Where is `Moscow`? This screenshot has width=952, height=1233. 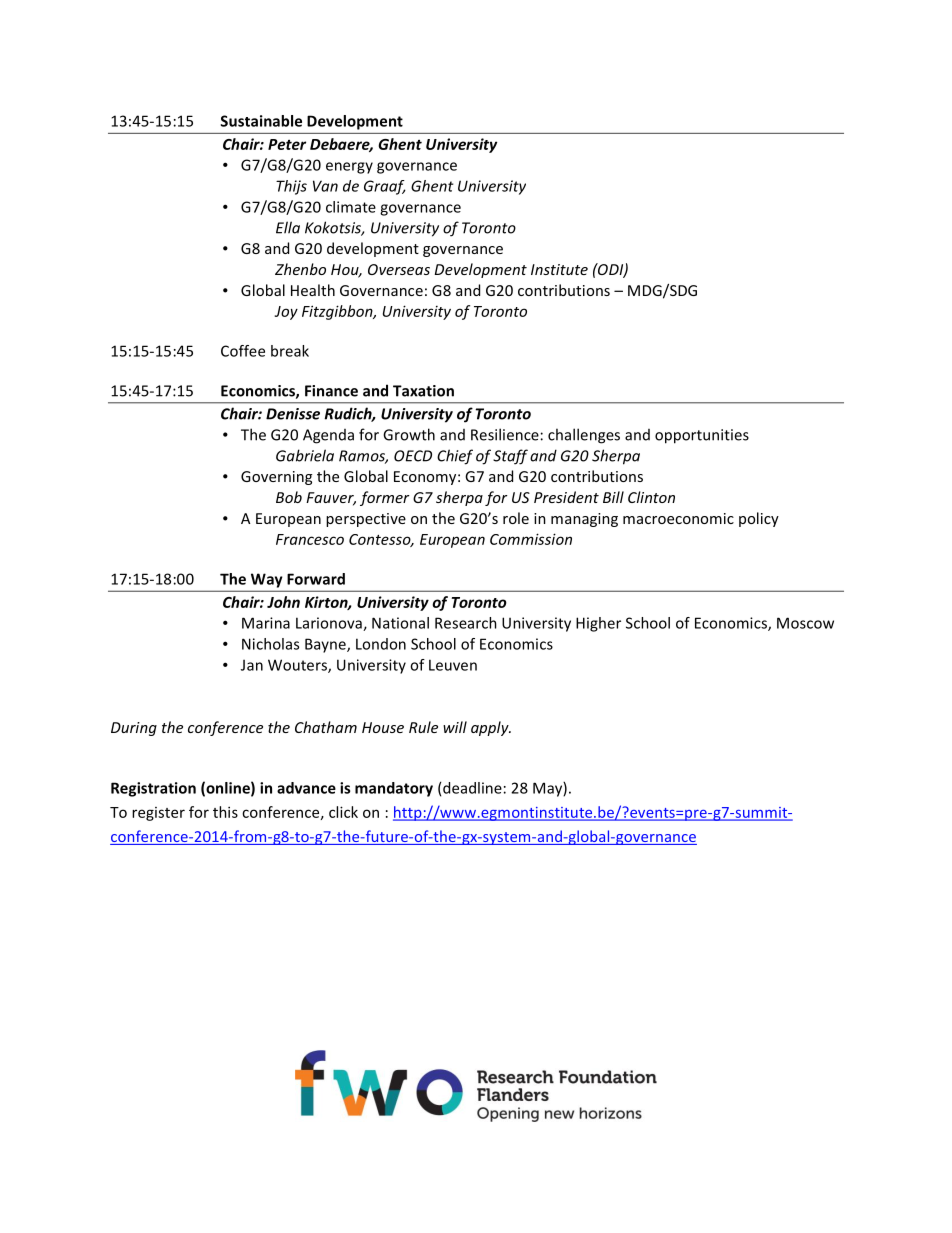
Moscow is located at coordinates (805, 623).
